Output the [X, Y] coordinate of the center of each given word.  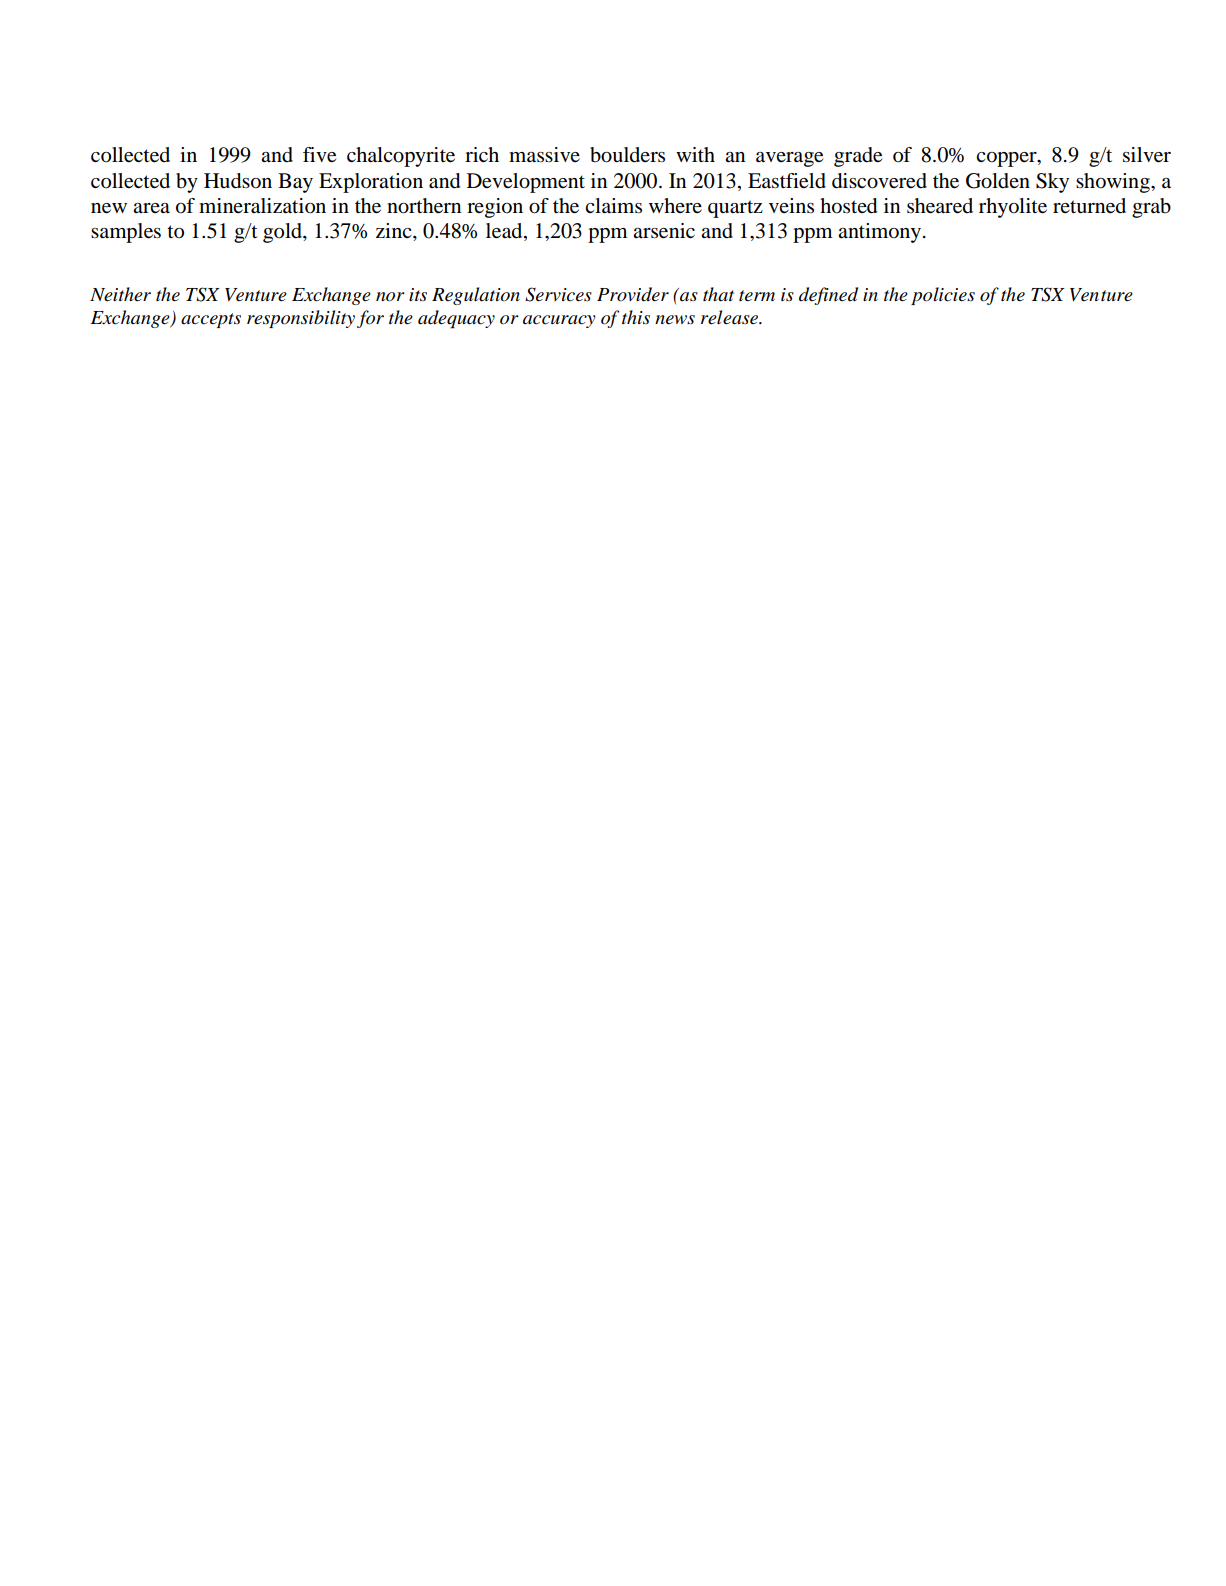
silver [1147, 155]
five [319, 155]
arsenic [664, 231]
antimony [881, 233]
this [636, 317]
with [695, 154]
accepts [211, 320]
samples [126, 233]
